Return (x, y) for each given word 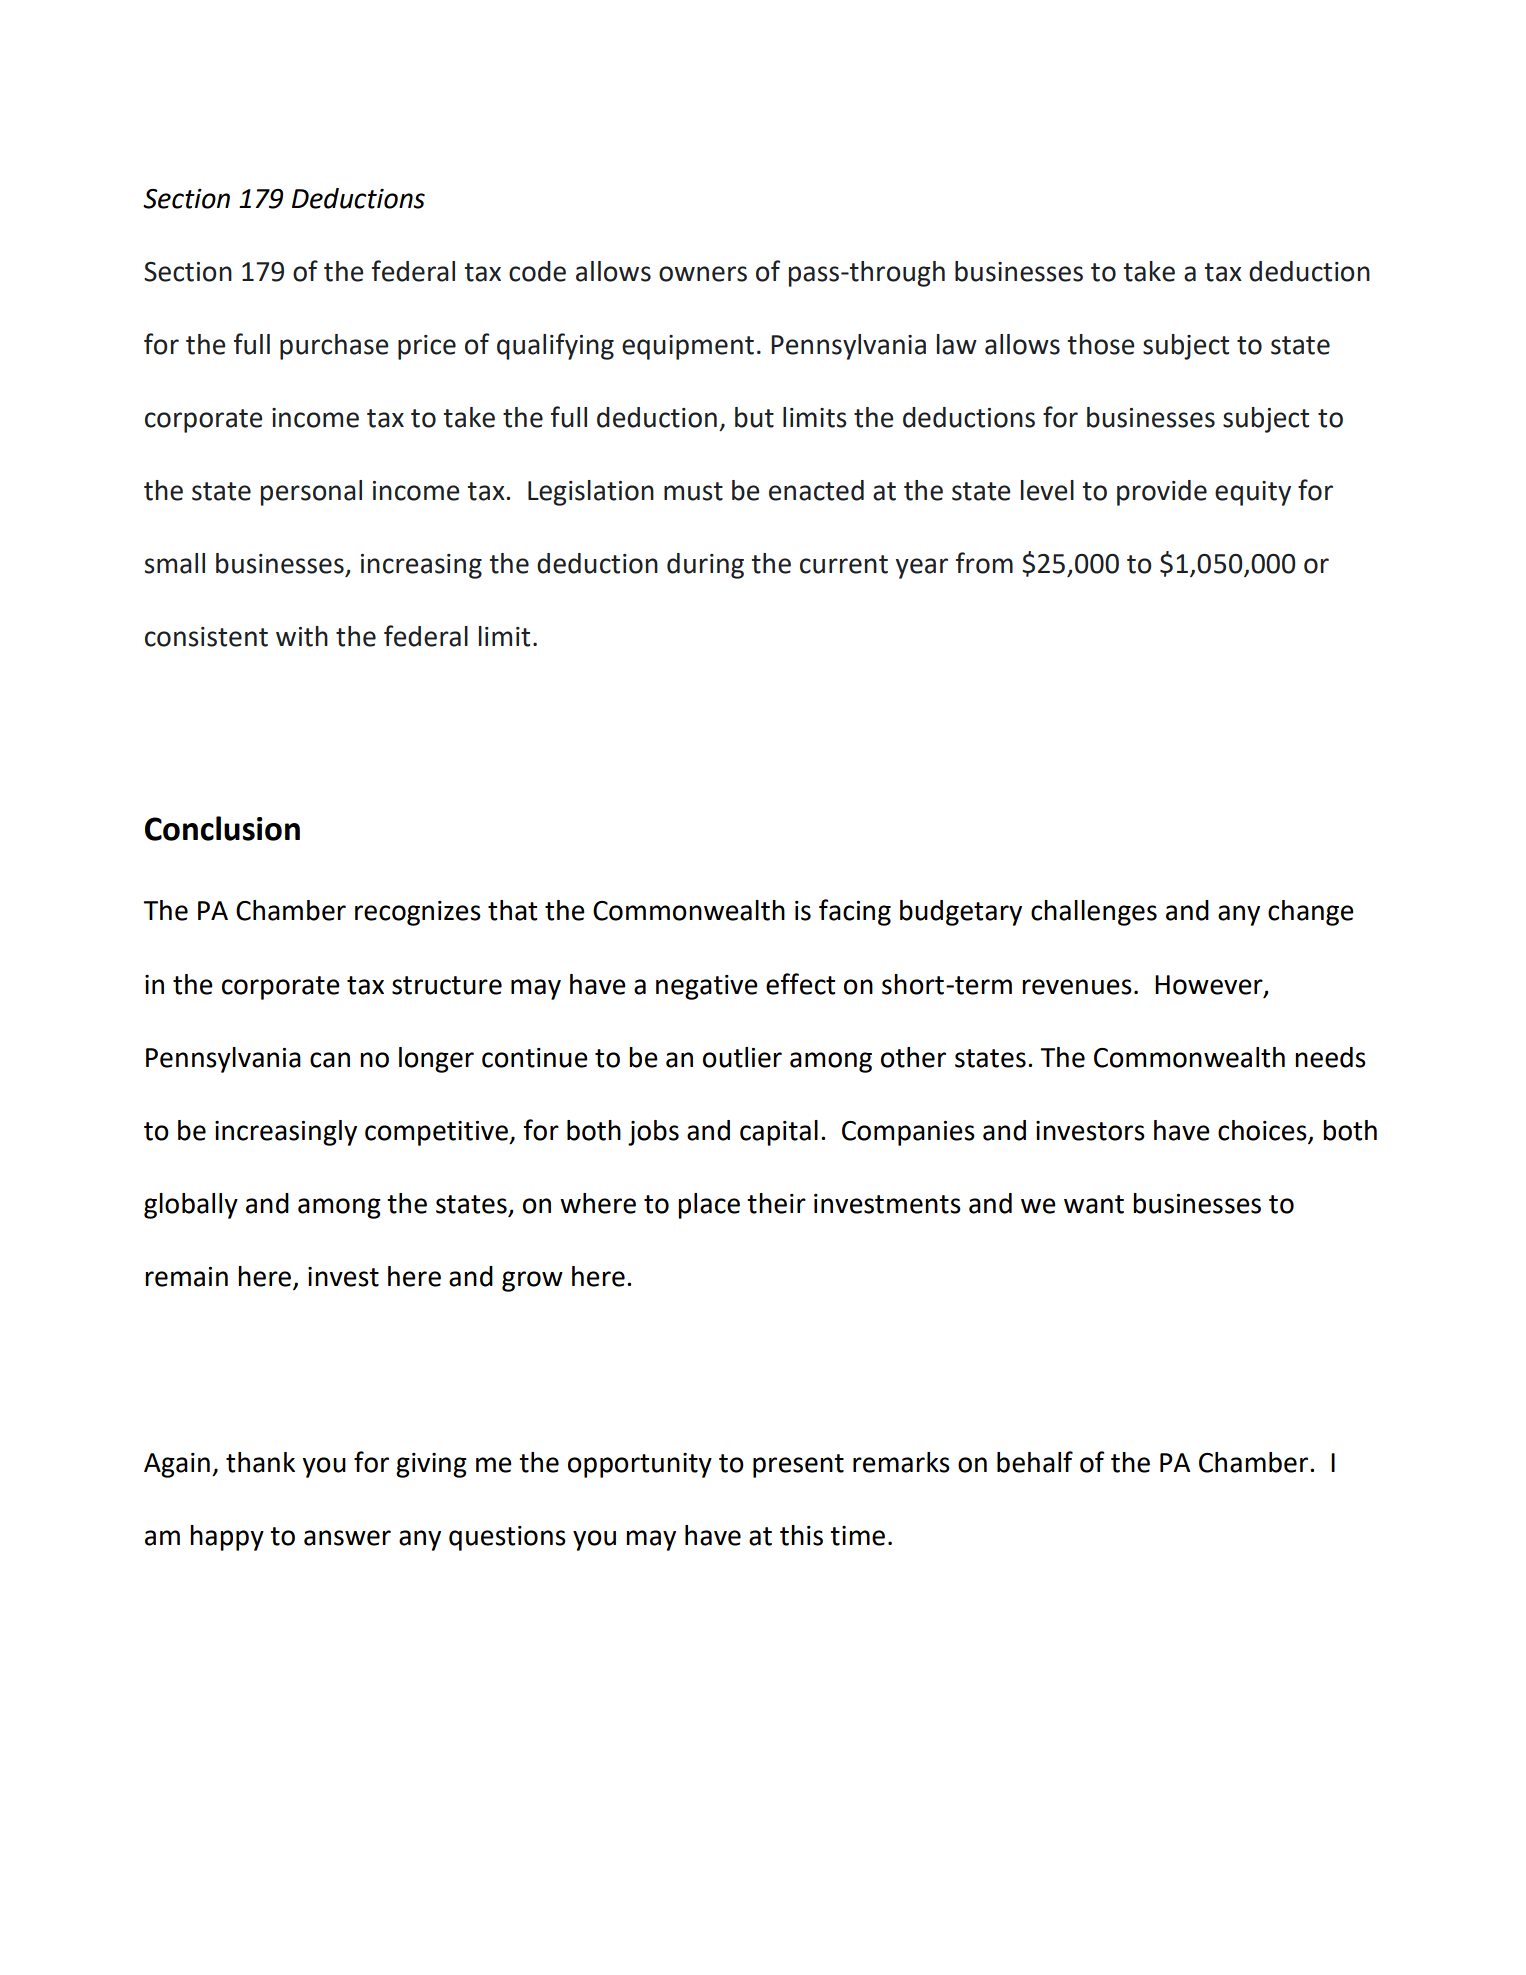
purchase (334, 347)
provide (1162, 493)
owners (703, 274)
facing (855, 912)
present (798, 1466)
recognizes (418, 913)
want (1094, 1204)
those (1101, 344)
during (705, 566)
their (776, 1203)
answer (347, 1538)
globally (191, 1206)
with (302, 636)
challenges (1094, 913)
